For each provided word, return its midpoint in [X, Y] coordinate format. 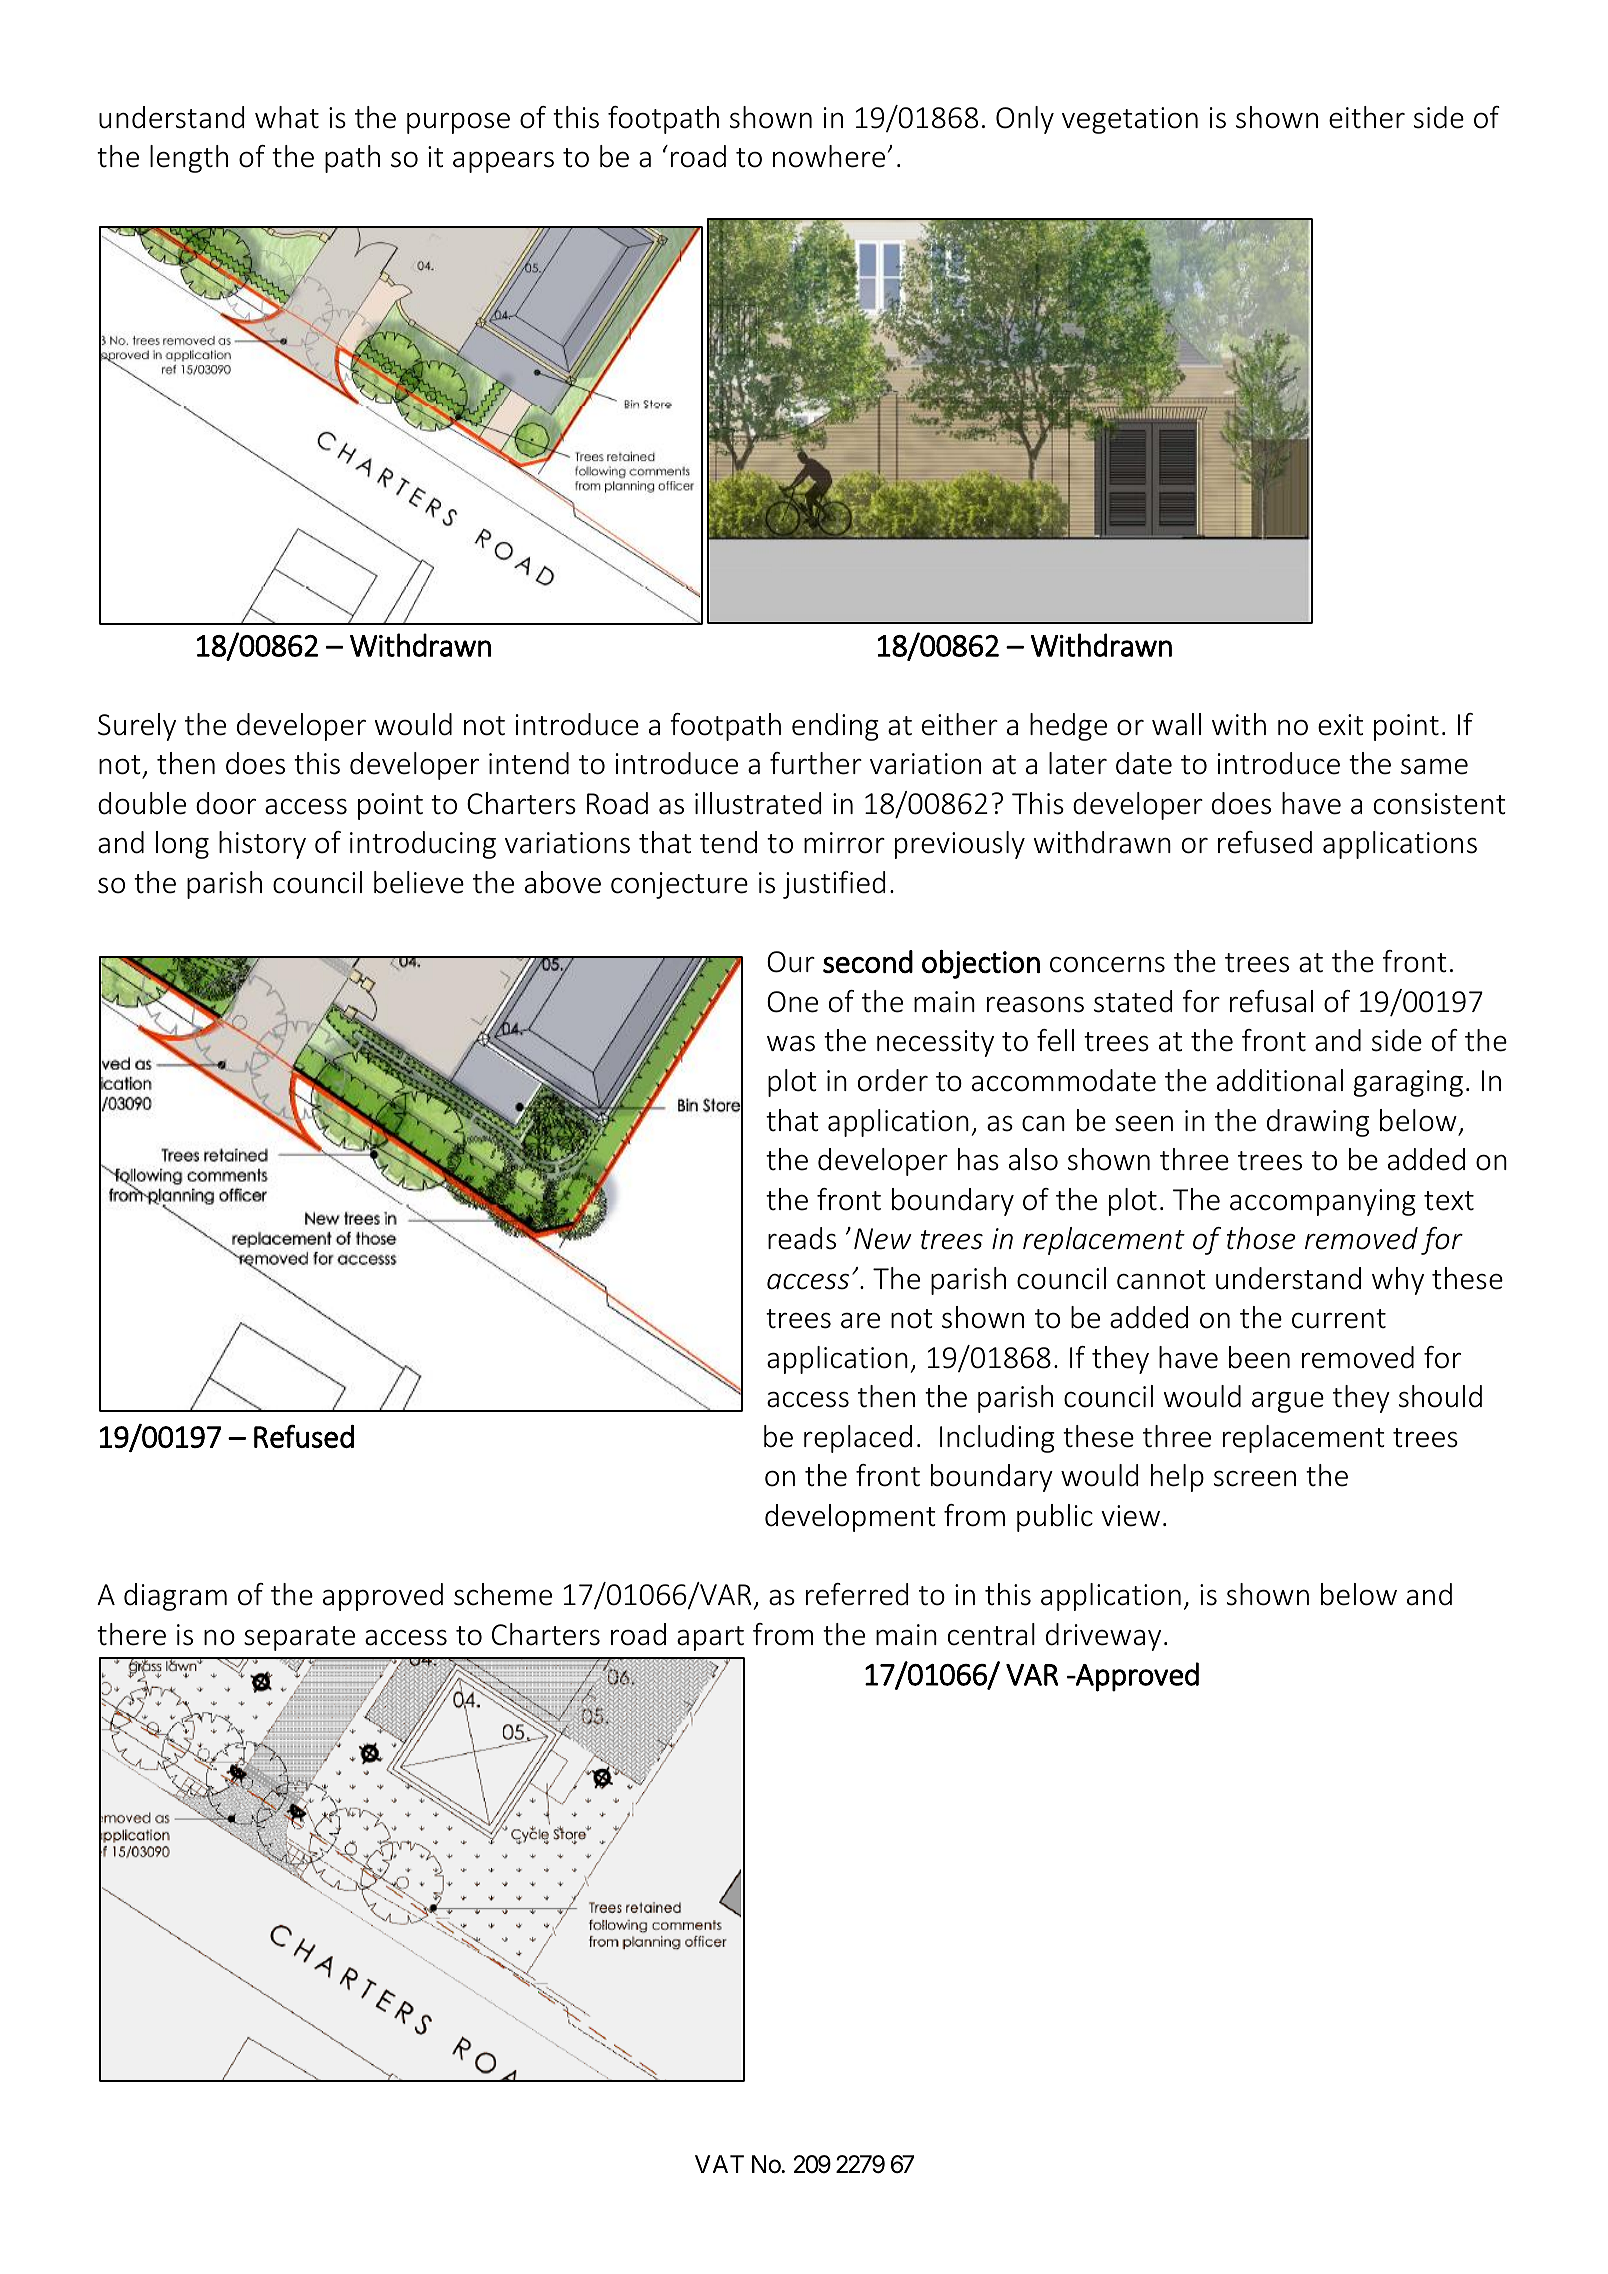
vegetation [1130, 120]
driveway [1103, 1637]
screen [1255, 1478]
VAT [719, 2164]
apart [710, 1638]
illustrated [758, 803]
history [262, 845]
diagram [175, 1597]
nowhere [829, 156]
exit [1340, 725]
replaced [858, 1439]
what [287, 117]
